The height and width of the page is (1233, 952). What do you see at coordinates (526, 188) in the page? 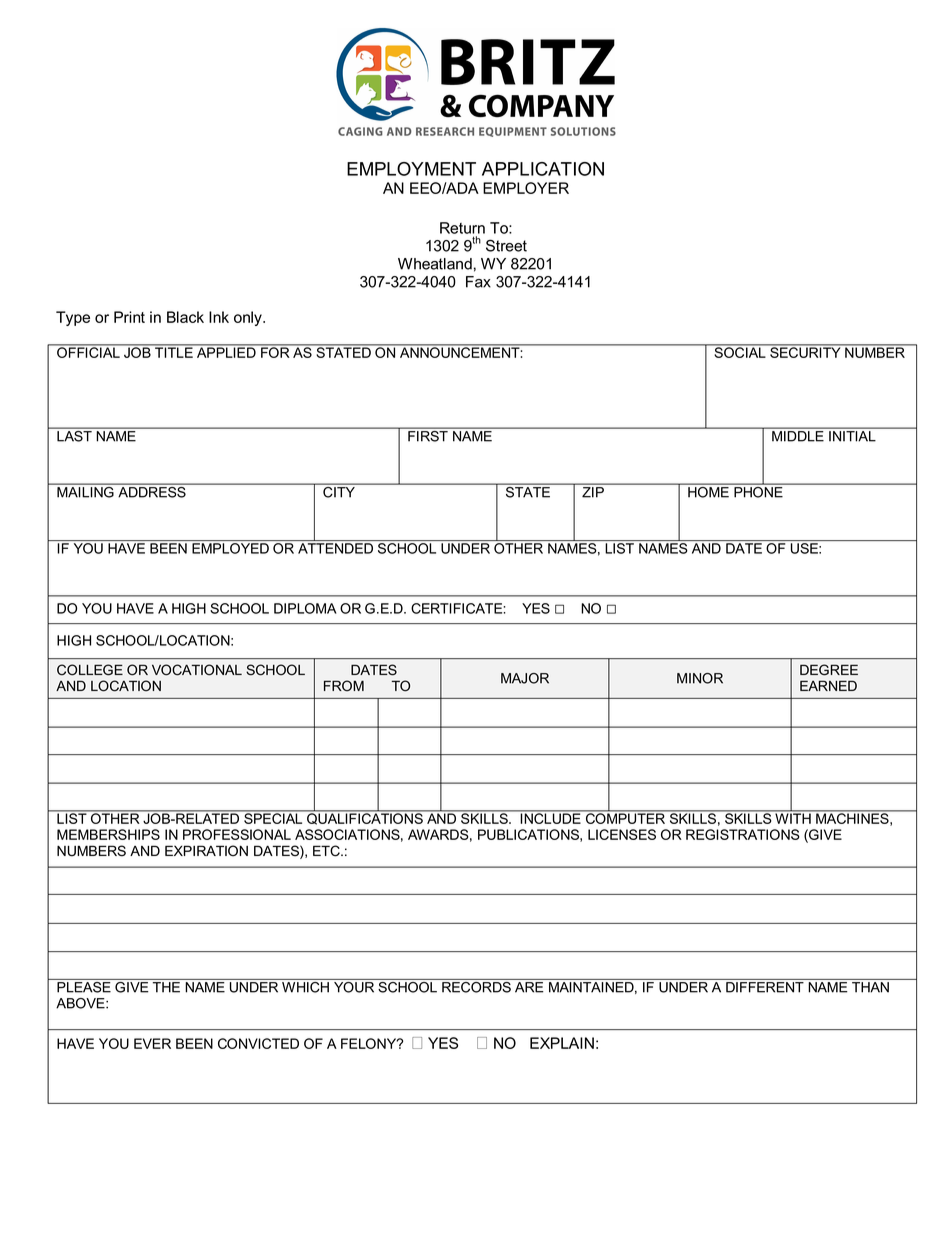
I see `EMPLOYER` at bounding box center [526, 188].
